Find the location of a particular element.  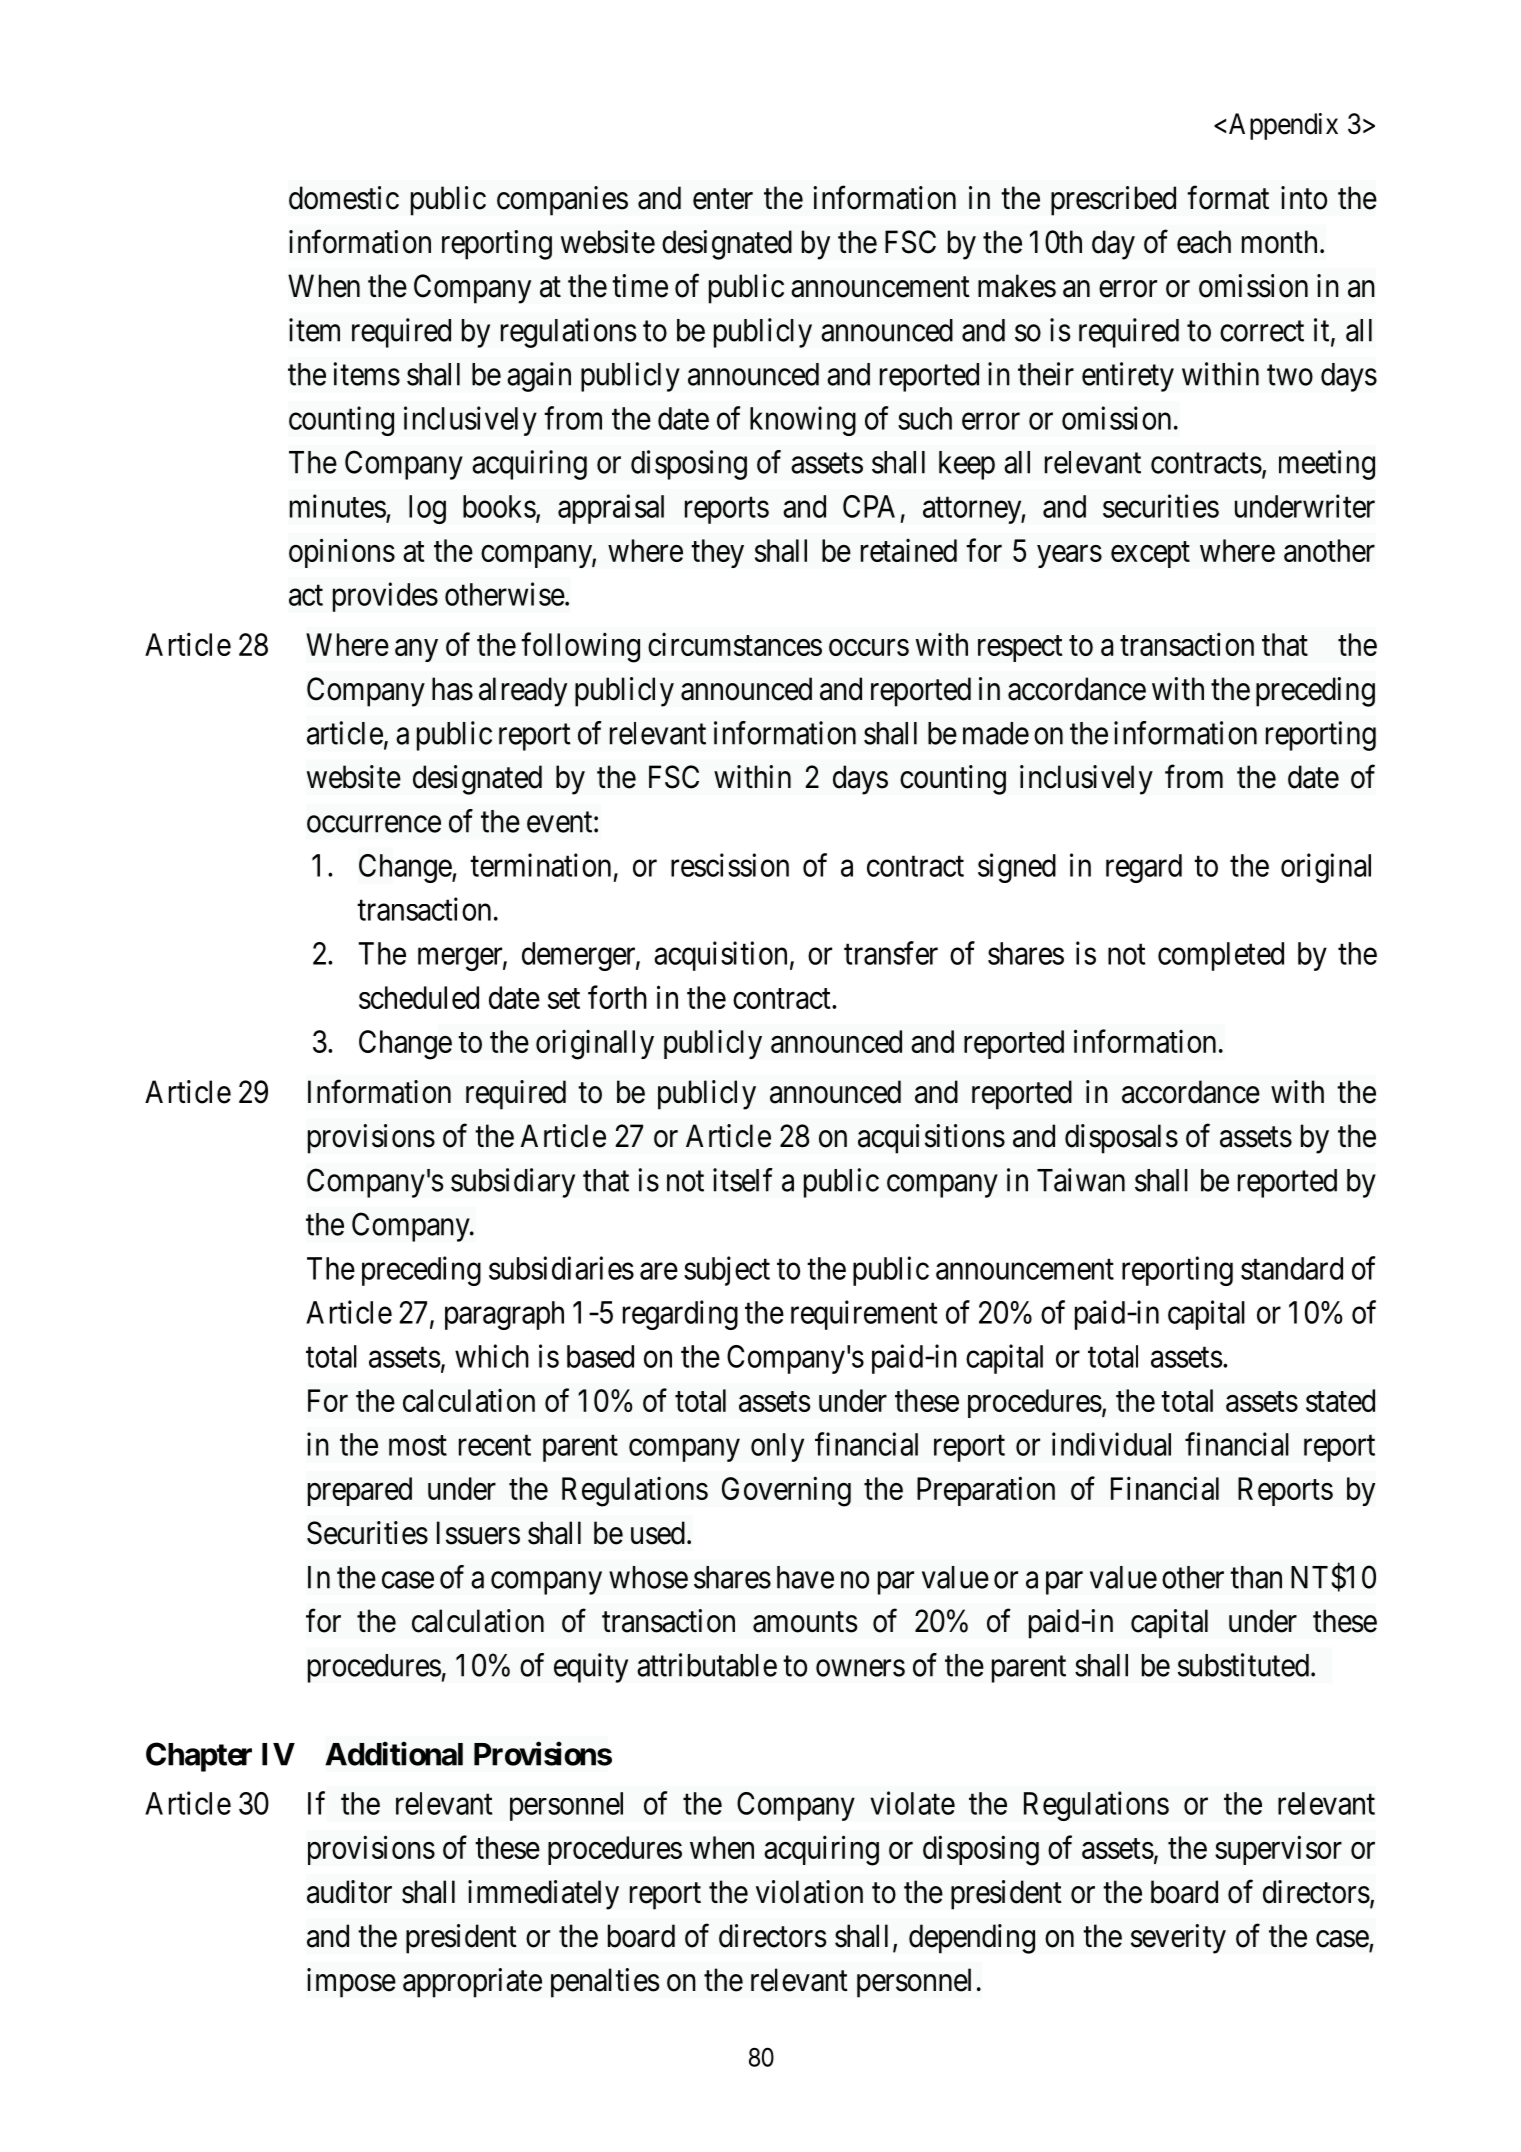

completed is located at coordinates (1221, 956).
